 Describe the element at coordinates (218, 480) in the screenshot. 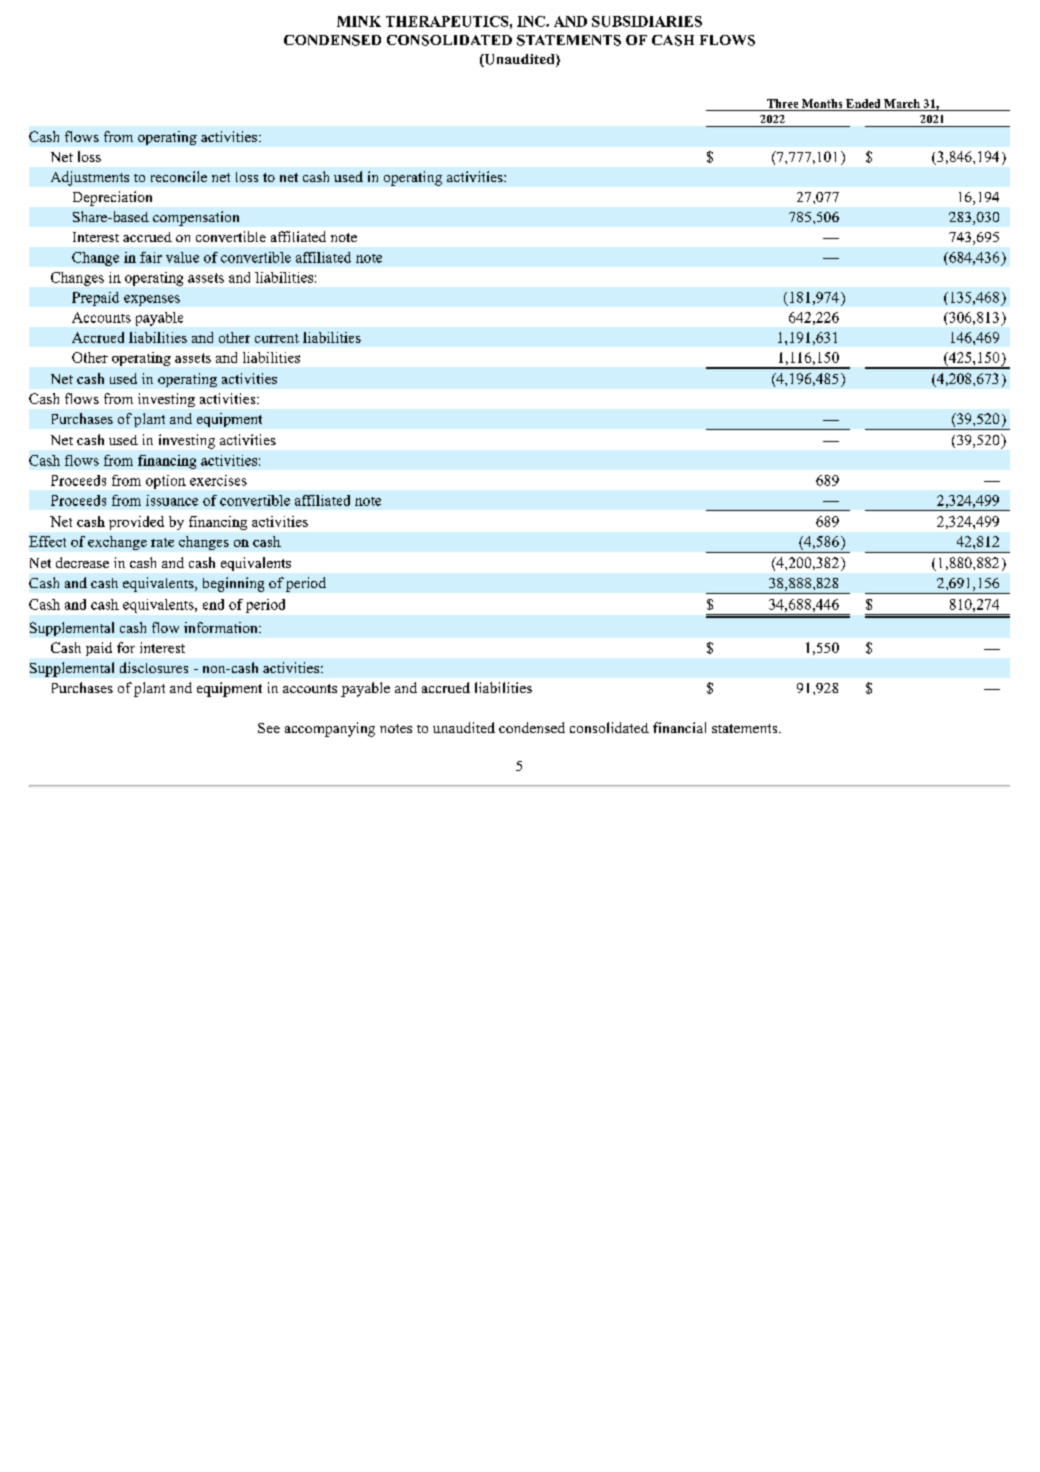

I see `exercises` at that location.
